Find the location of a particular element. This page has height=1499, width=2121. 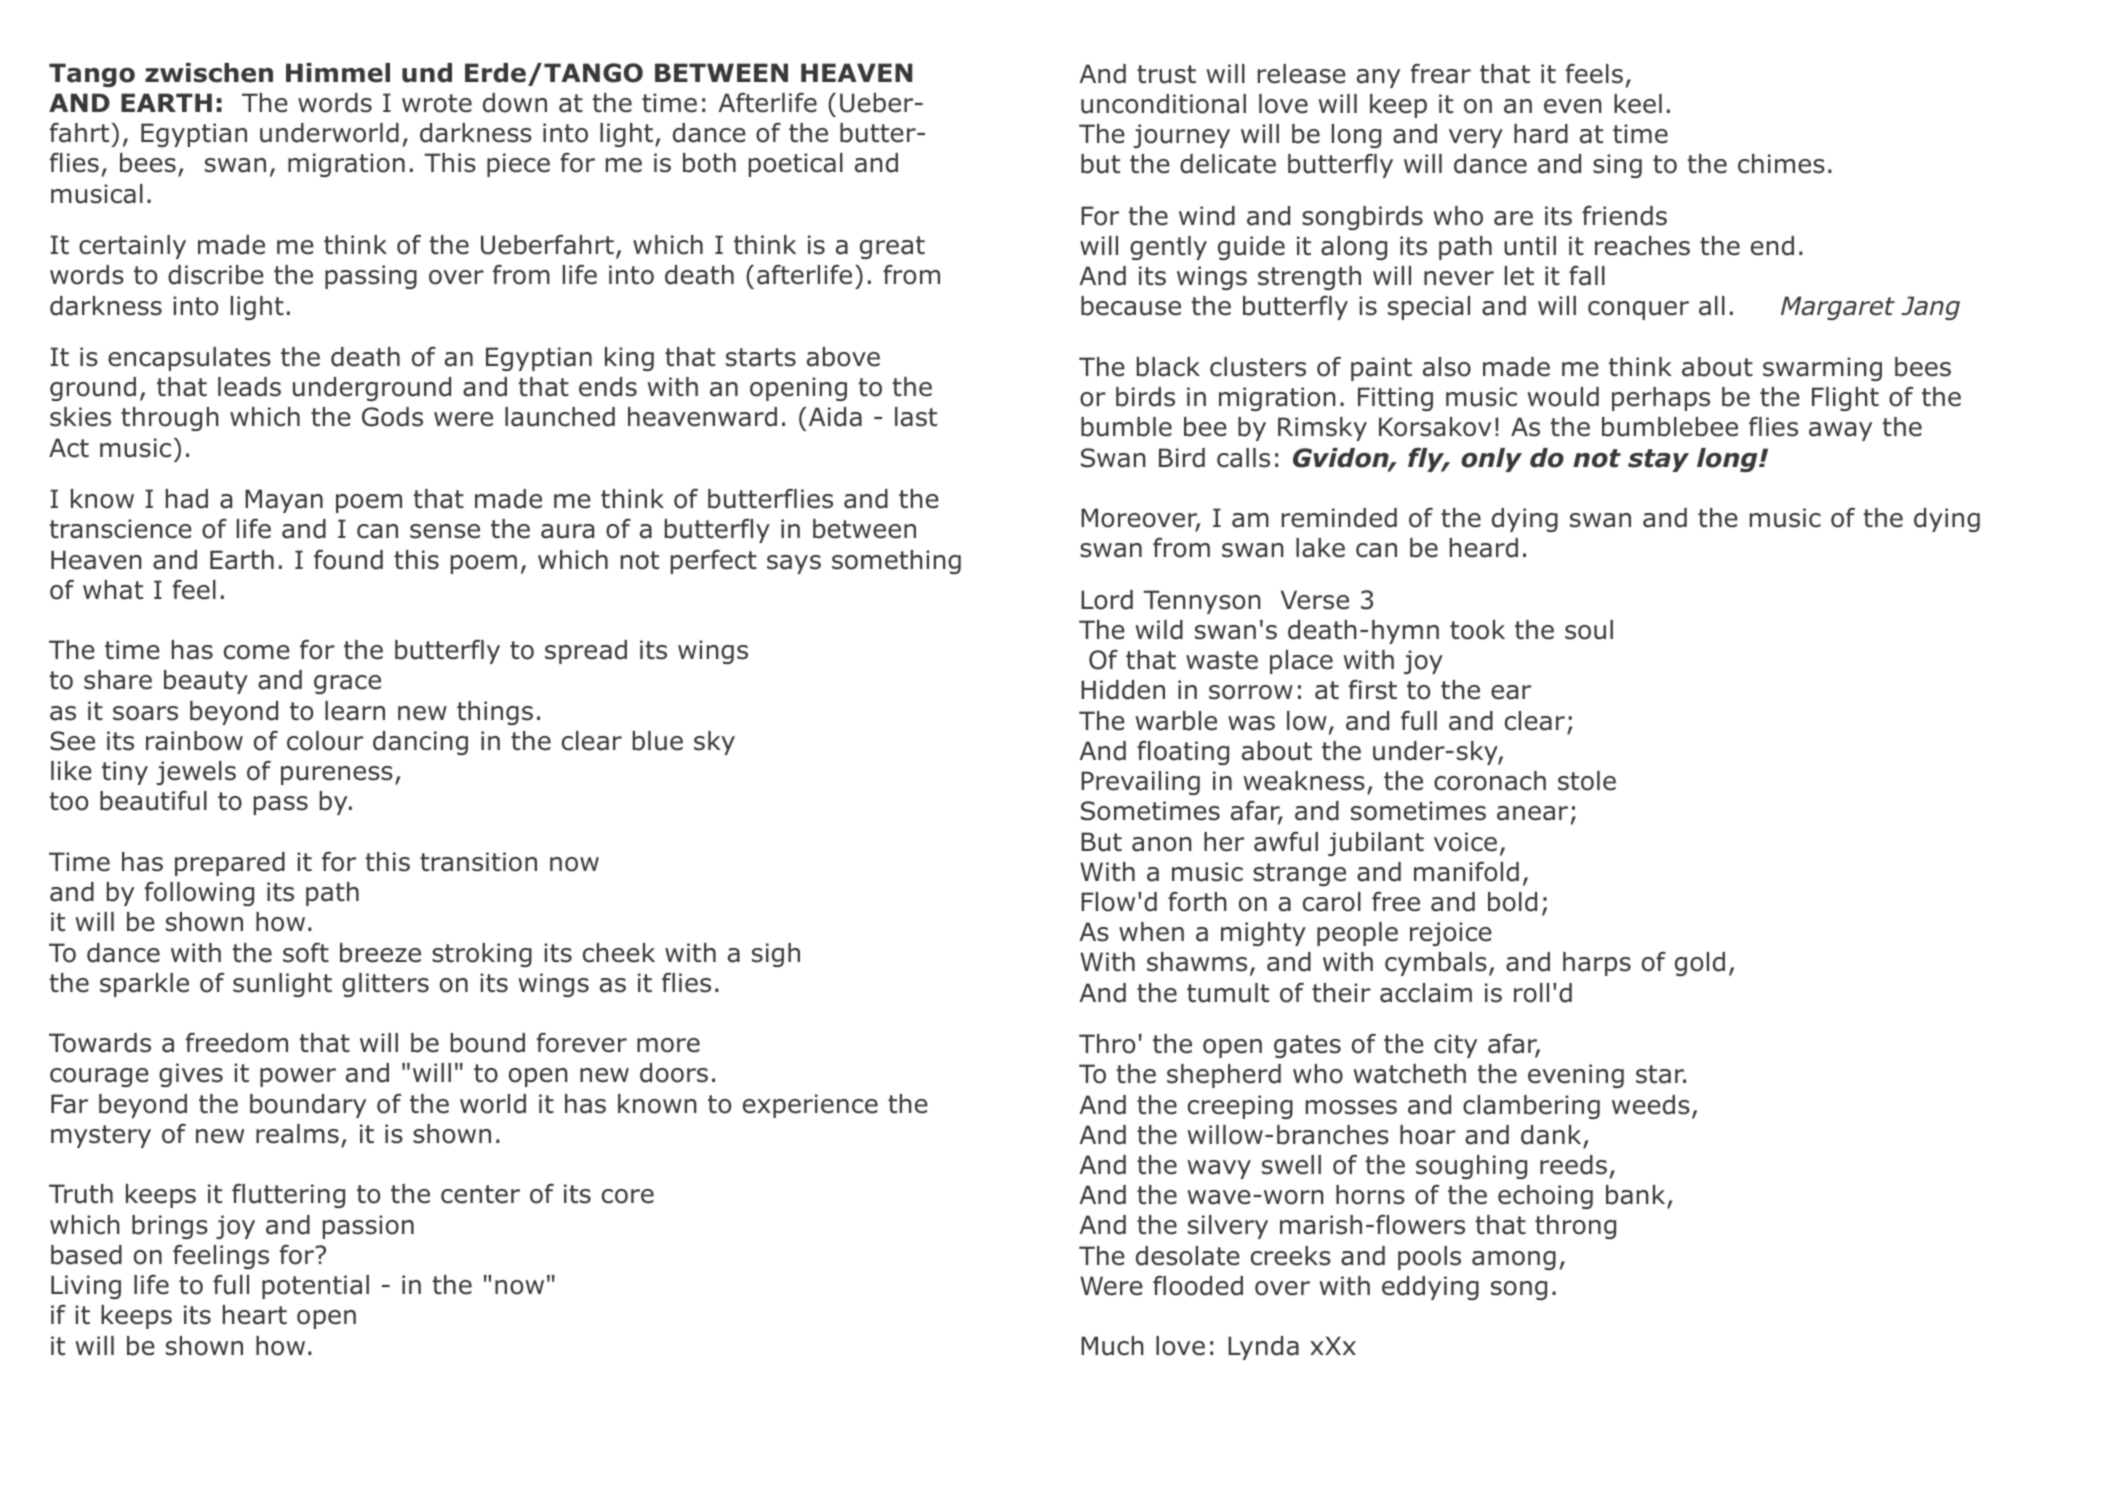

wrote is located at coordinates (437, 103).
